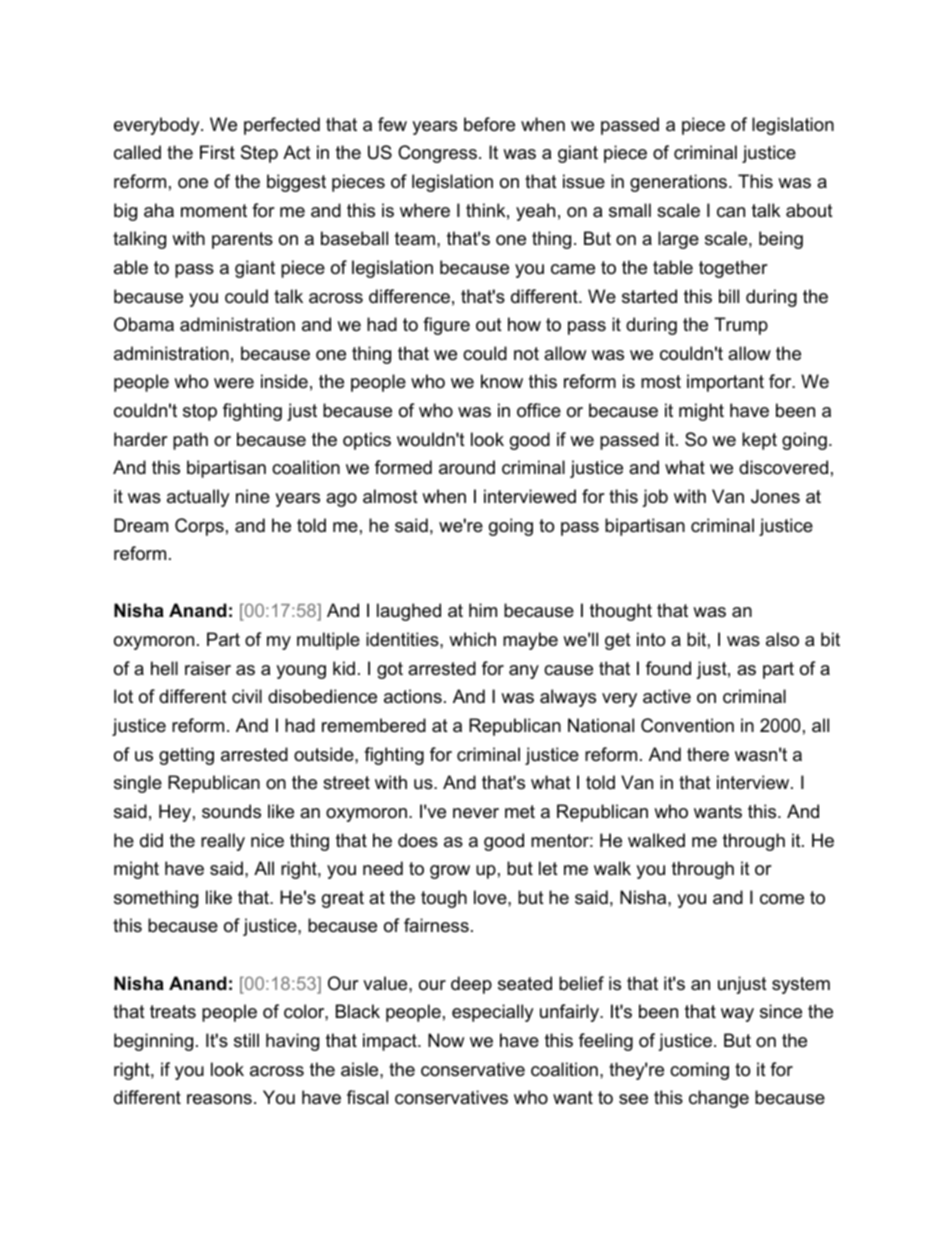  I want to click on raiser, so click(208, 668).
